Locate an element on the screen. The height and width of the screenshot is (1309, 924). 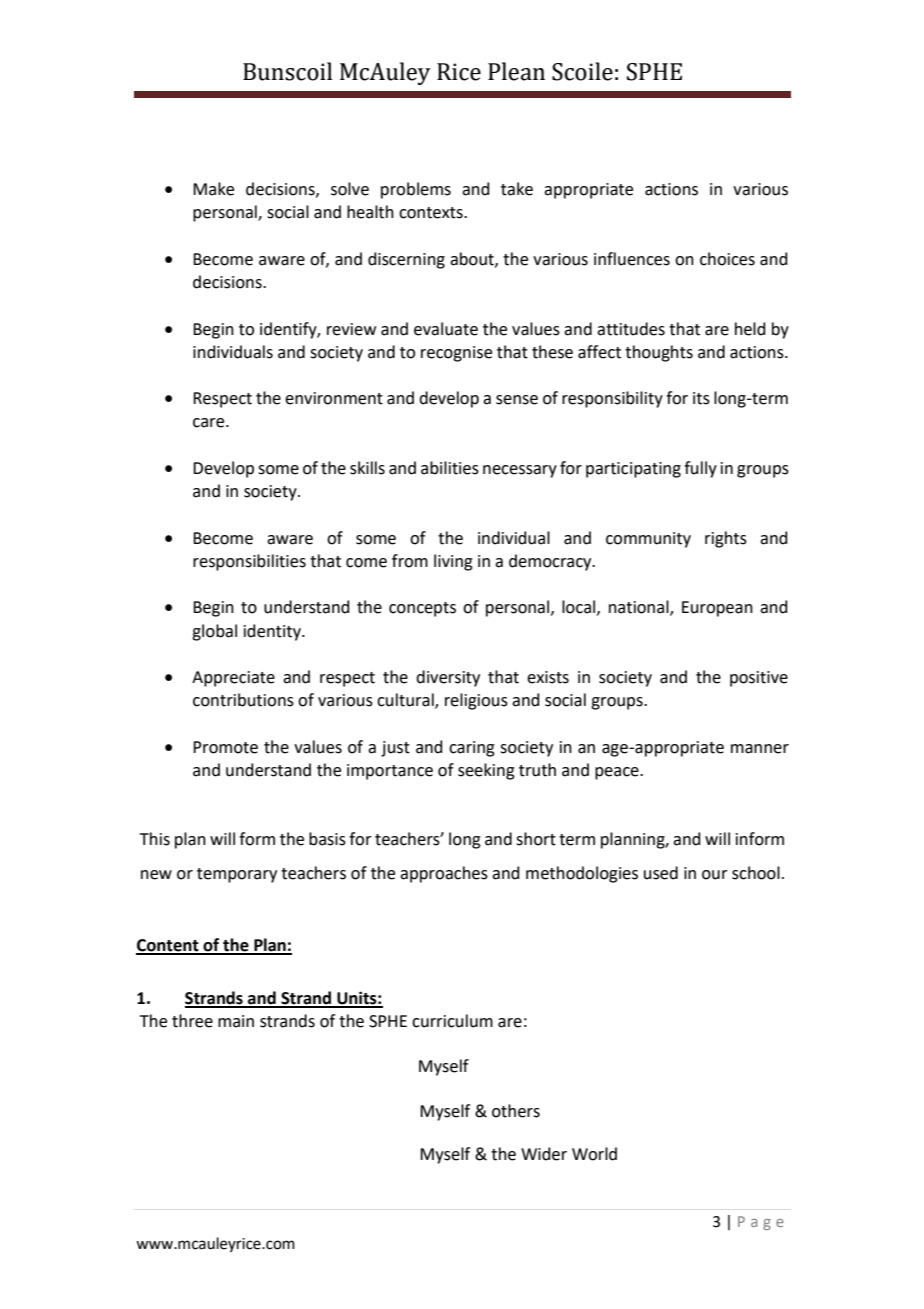
approaches is located at coordinates (444, 874).
